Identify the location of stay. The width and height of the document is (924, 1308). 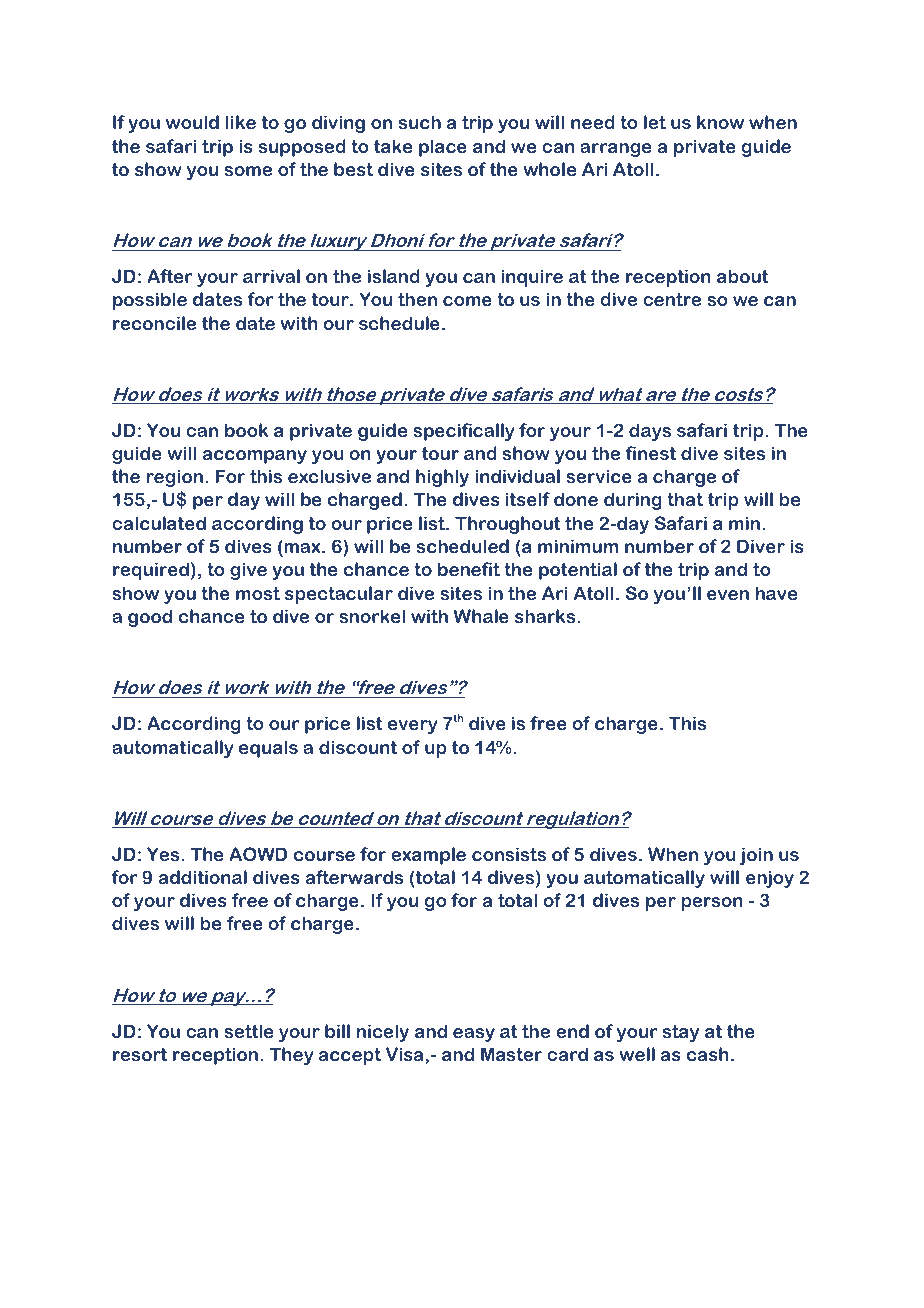
(681, 1033).
